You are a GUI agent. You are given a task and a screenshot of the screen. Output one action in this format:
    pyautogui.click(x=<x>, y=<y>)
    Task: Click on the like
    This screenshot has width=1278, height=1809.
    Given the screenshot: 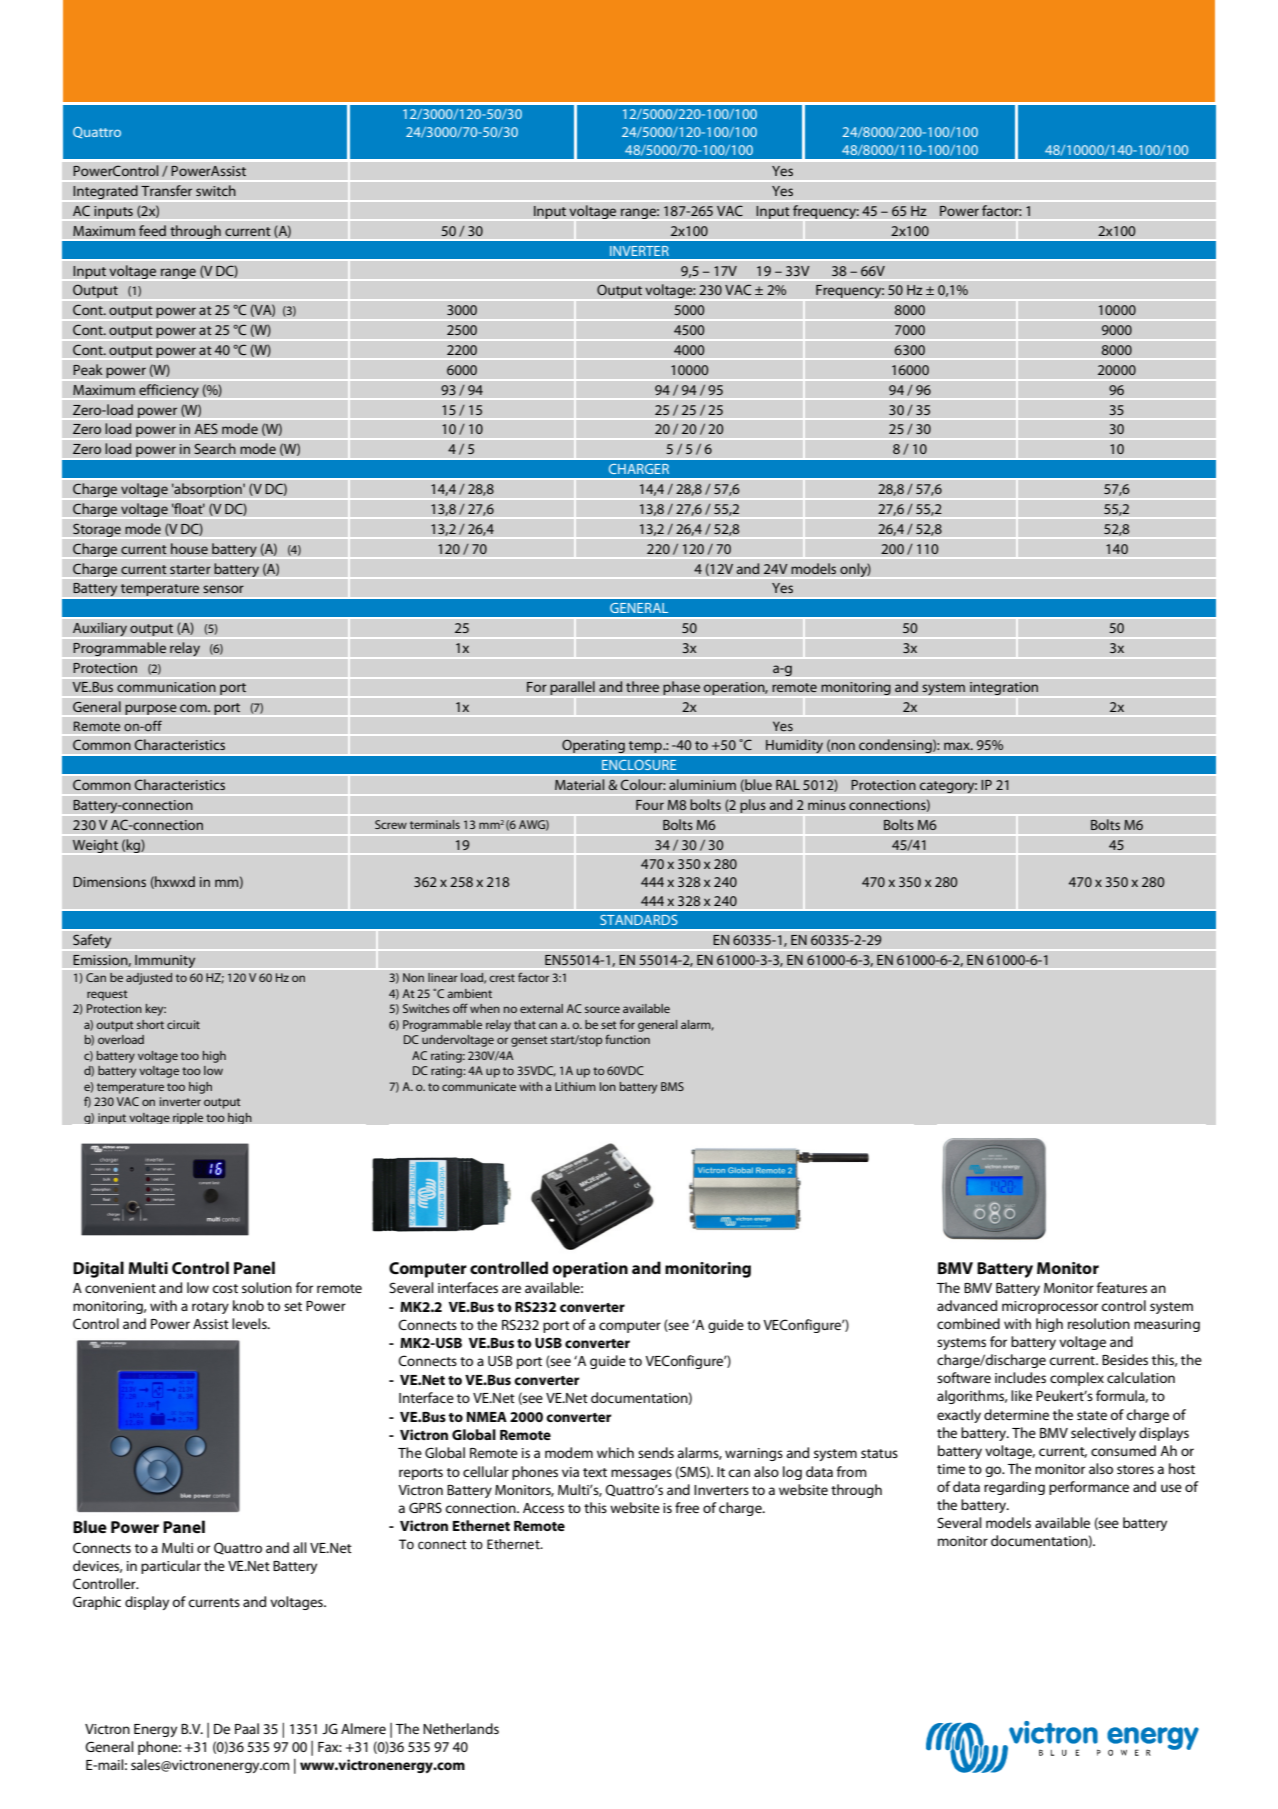 What is the action you would take?
    pyautogui.click(x=1021, y=1395)
